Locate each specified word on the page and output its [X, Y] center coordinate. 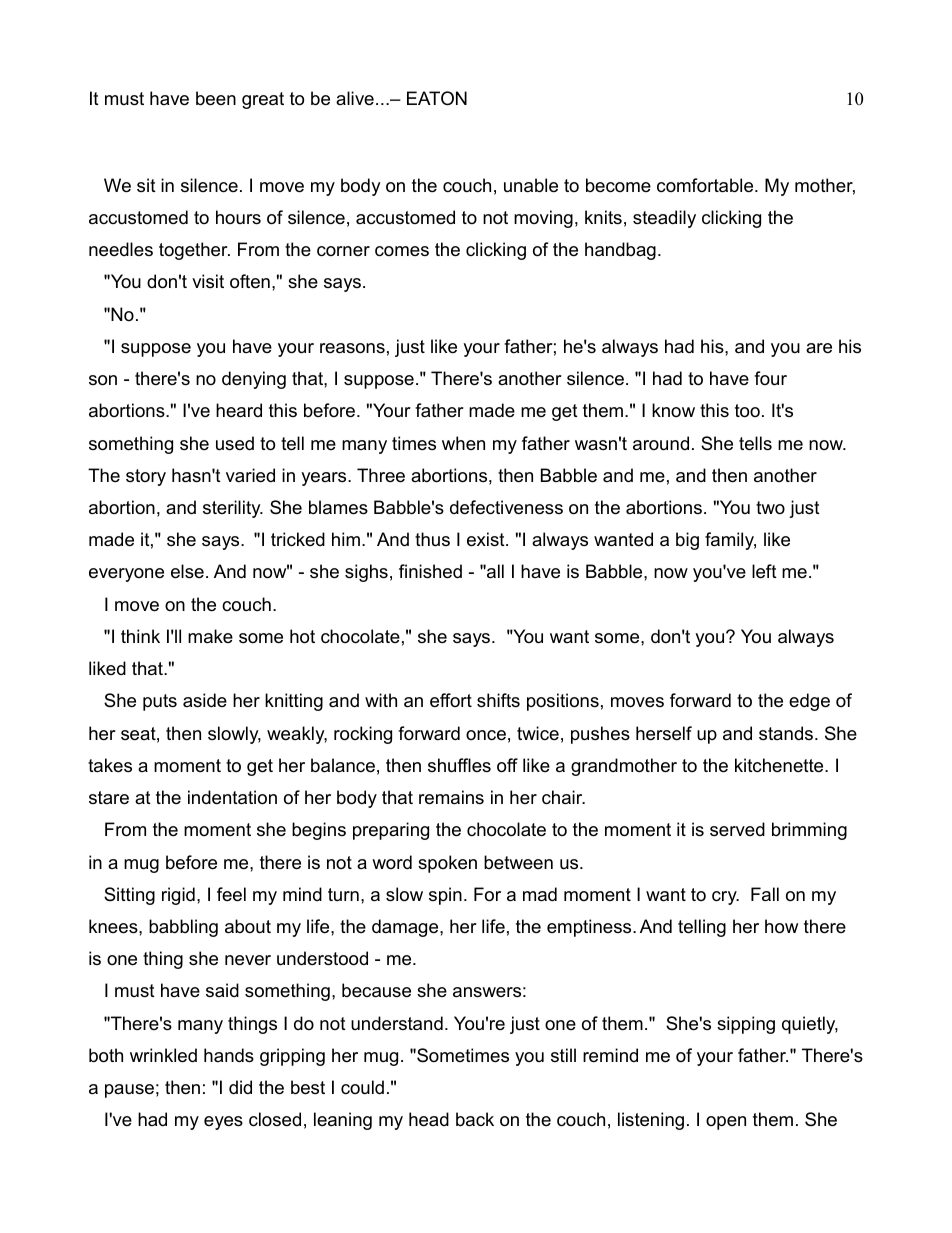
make [210, 636]
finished [430, 571]
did [240, 1087]
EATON [437, 98]
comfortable [706, 185]
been [216, 98]
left [764, 571]
